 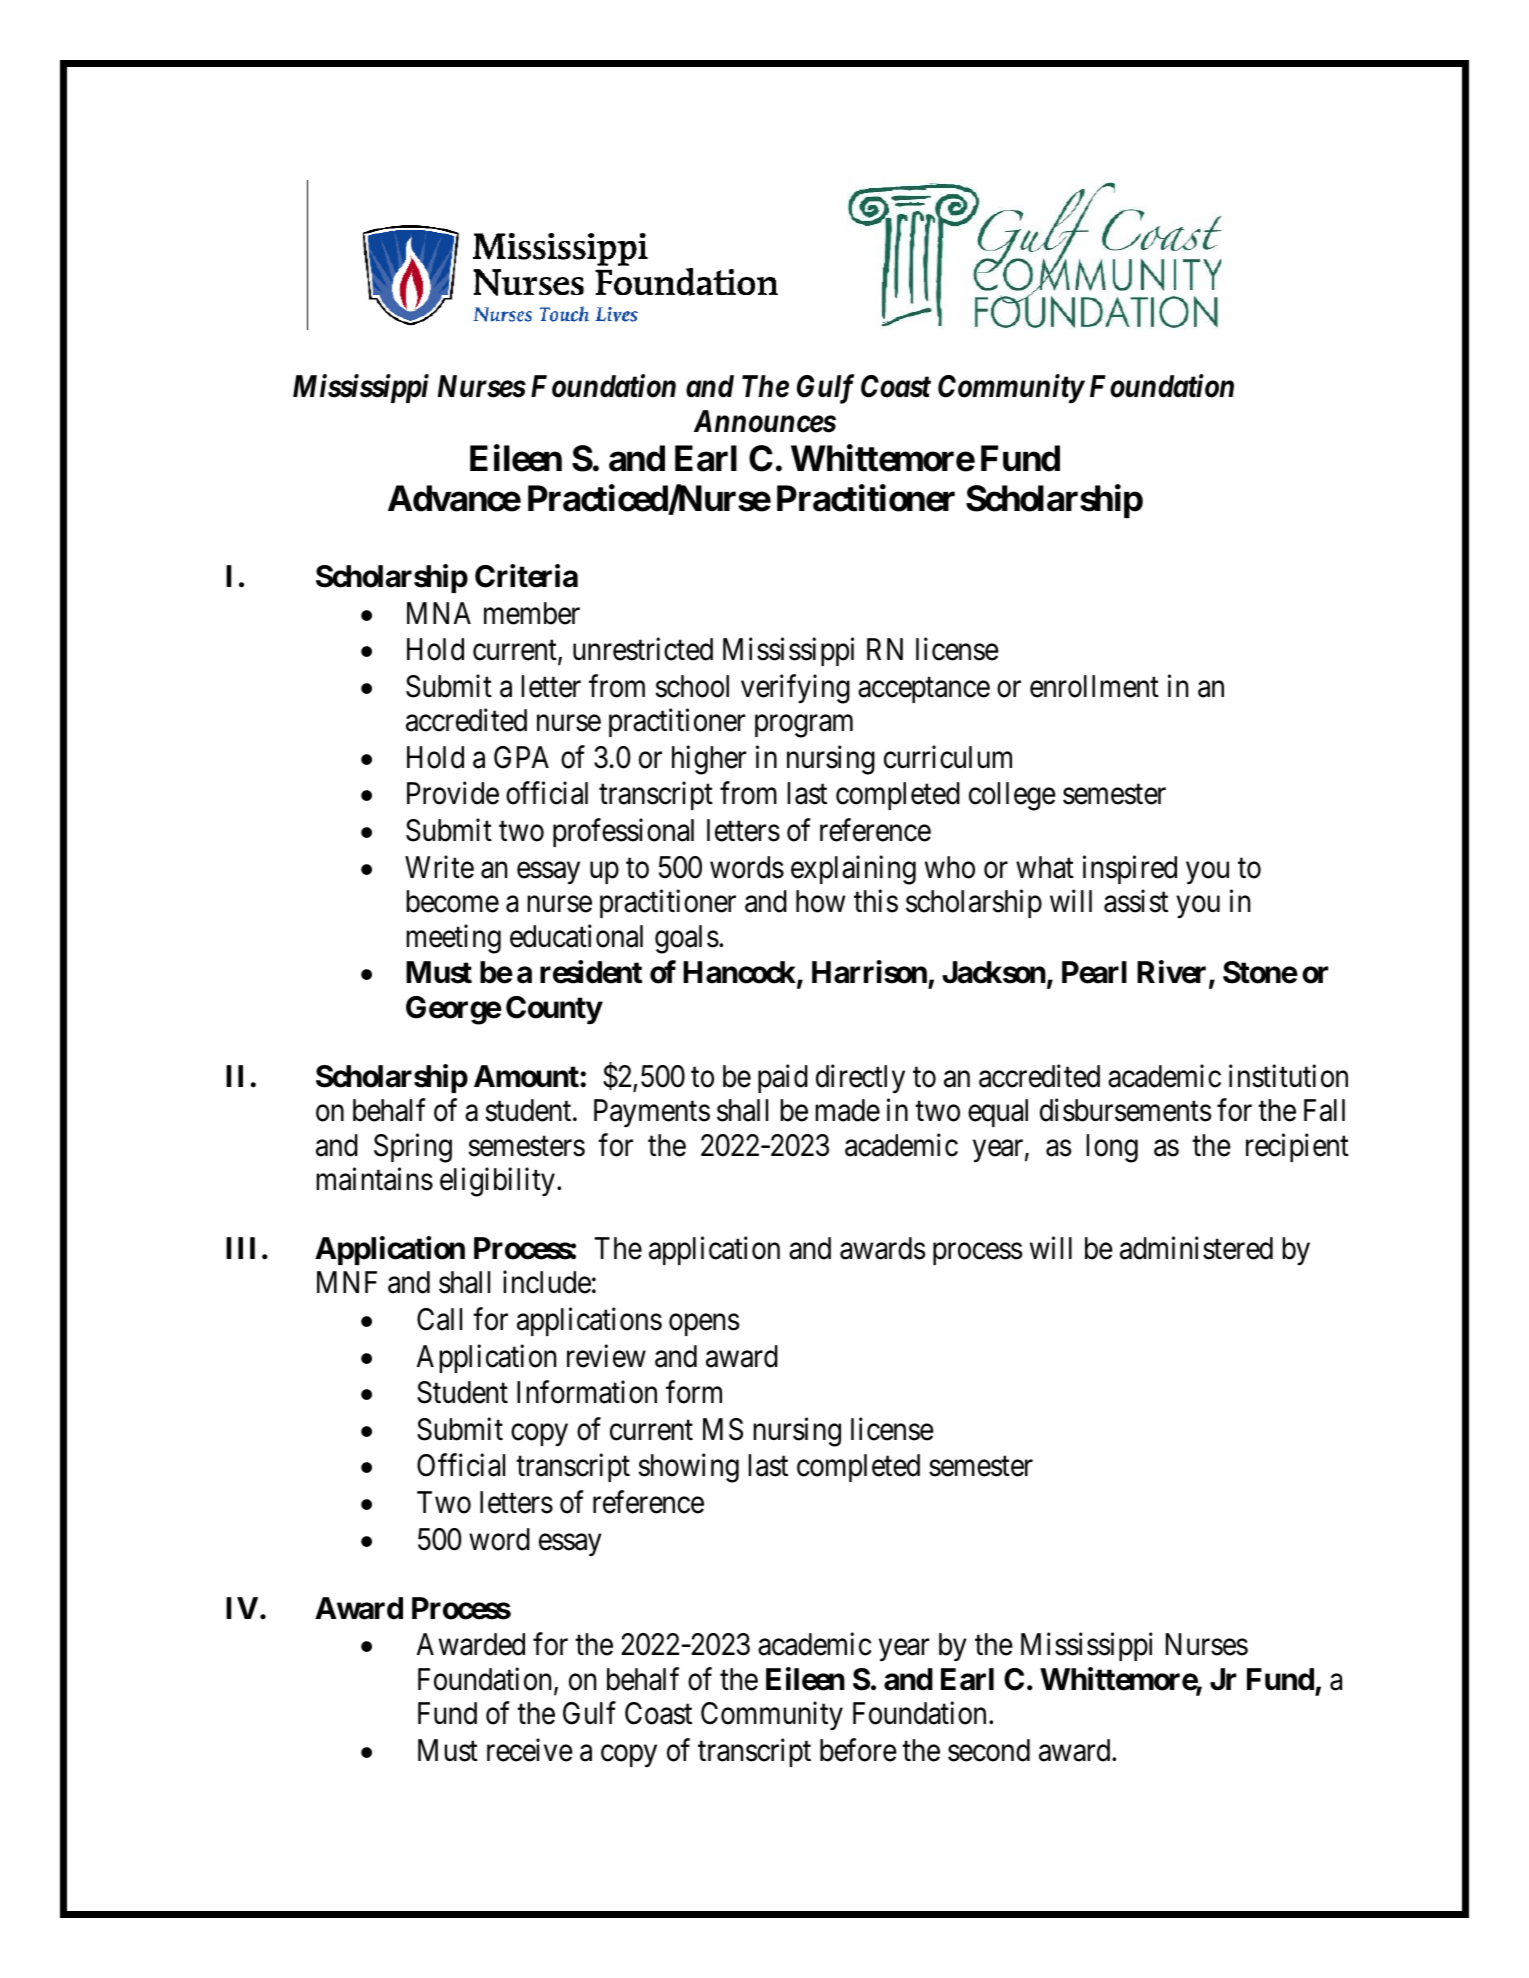 I want to click on MNA, so click(x=439, y=613).
